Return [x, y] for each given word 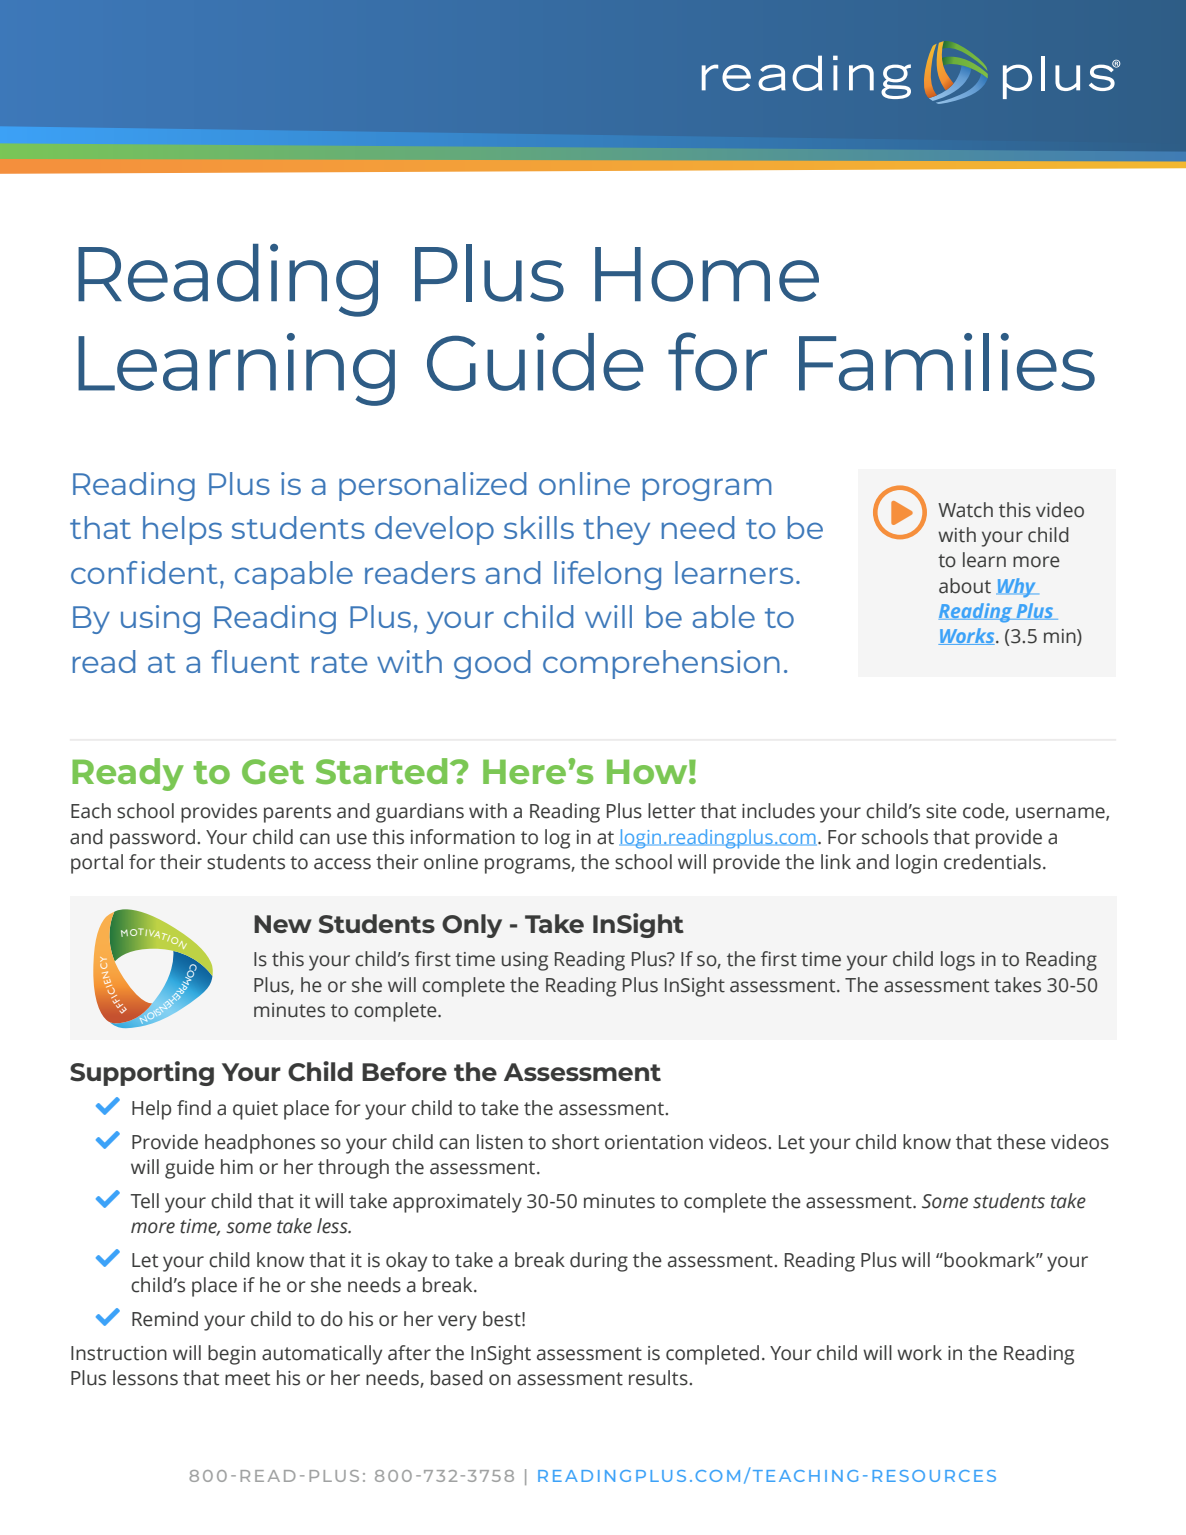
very [457, 1323]
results [658, 1378]
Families [947, 362]
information [463, 837]
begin [232, 1355]
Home [707, 274]
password [152, 839]
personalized [432, 486]
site [941, 811]
